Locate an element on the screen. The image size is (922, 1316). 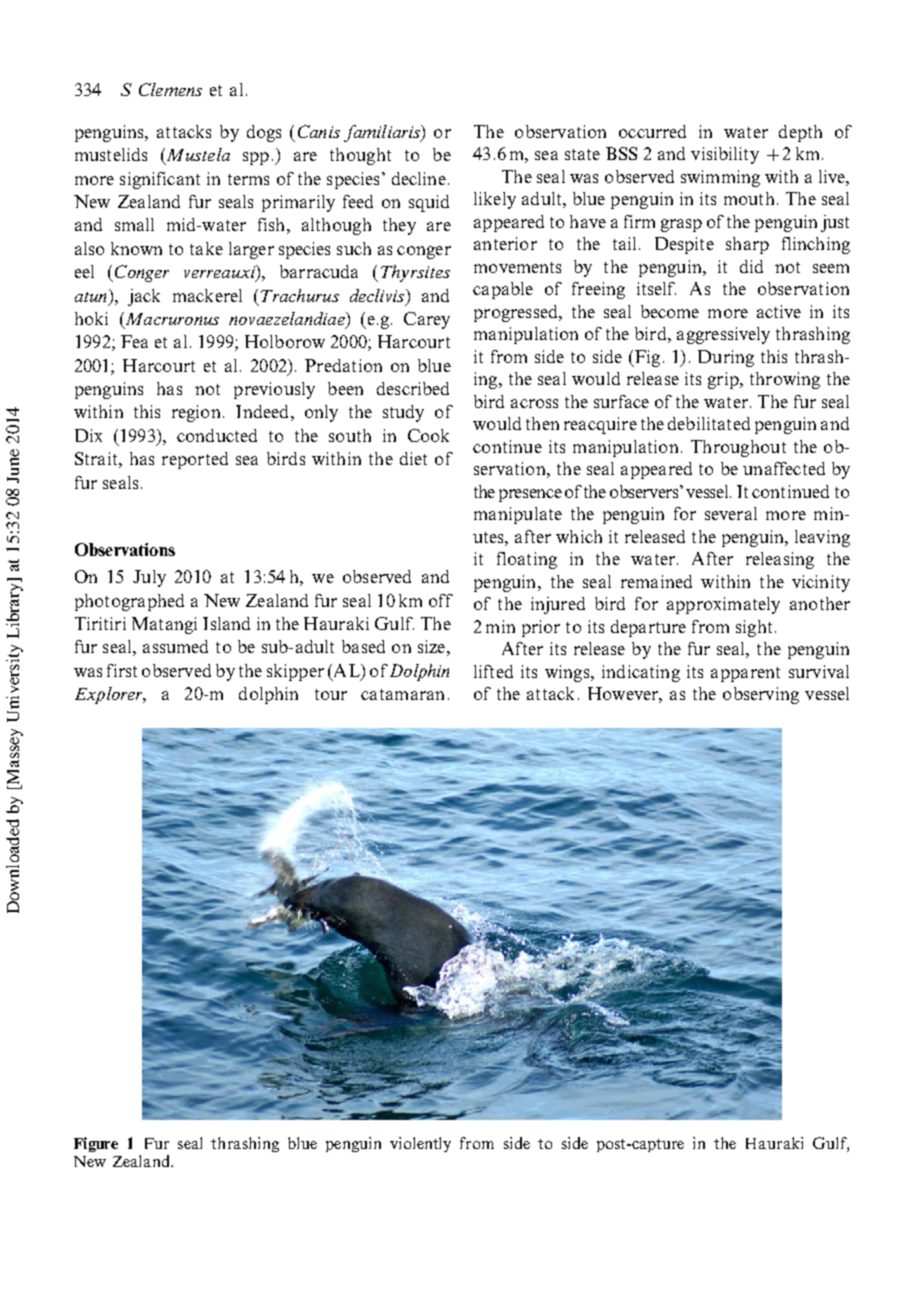
releasing is located at coordinates (780, 560).
